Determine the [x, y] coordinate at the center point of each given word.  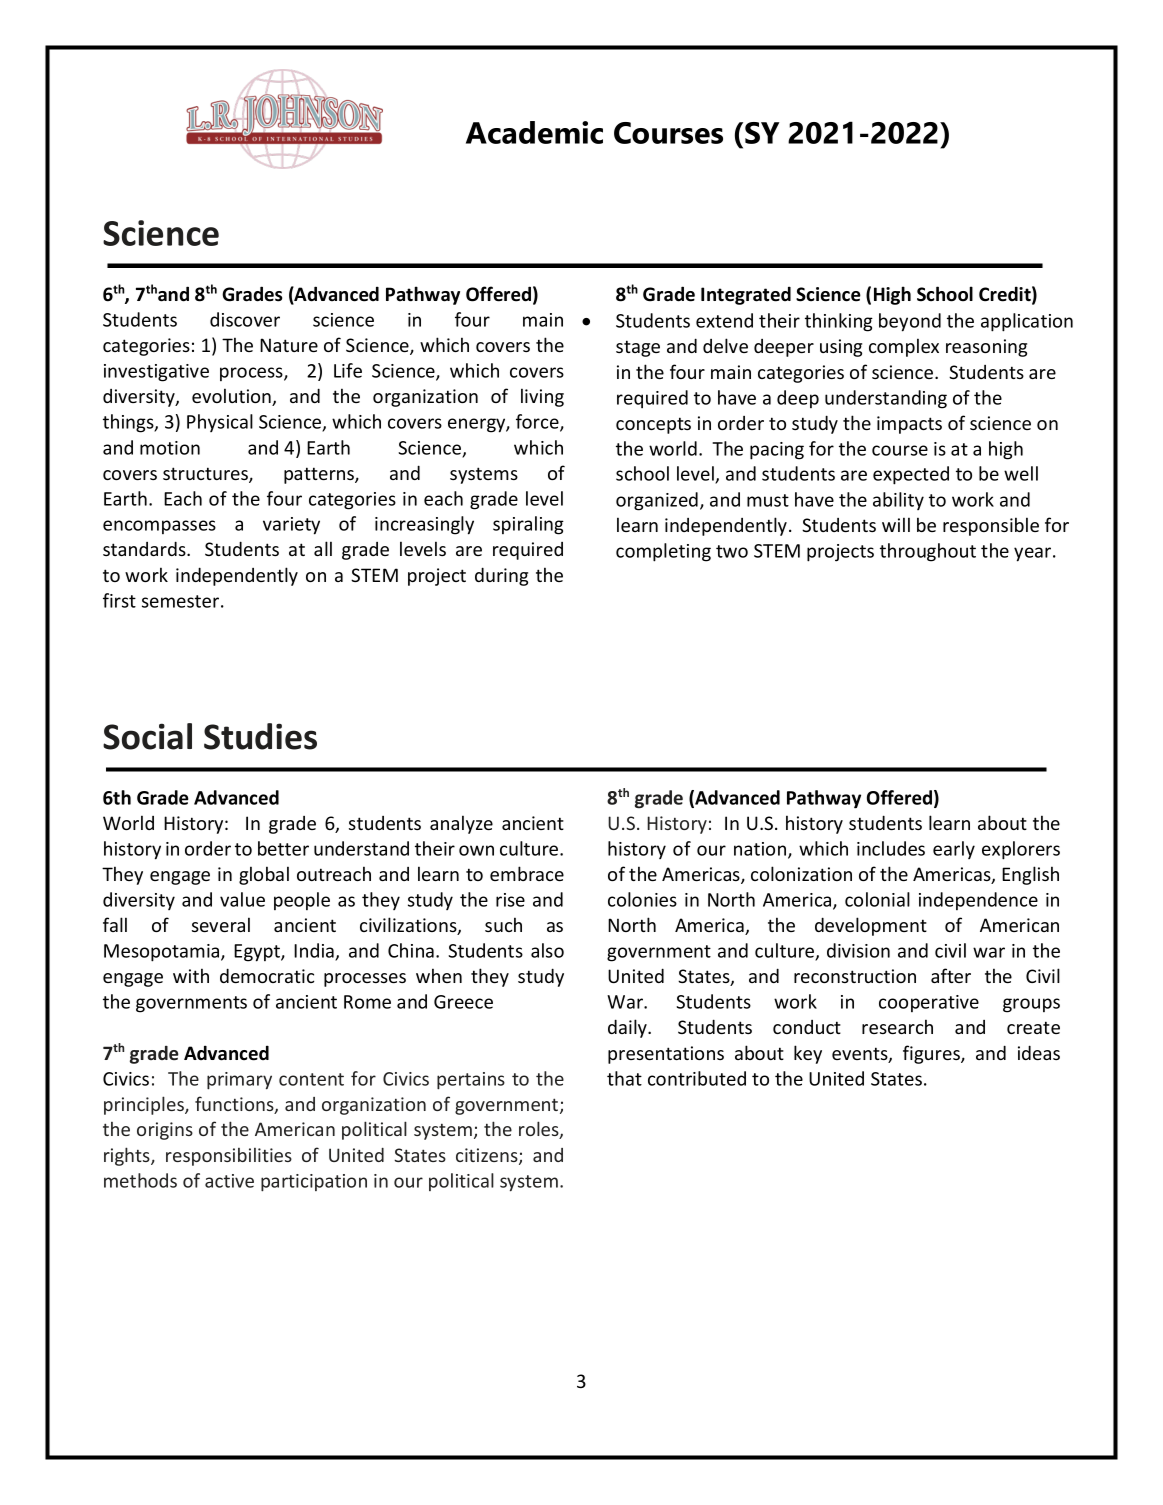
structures [206, 475]
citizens [488, 1156]
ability [898, 501]
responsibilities [229, 1157]
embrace [527, 873]
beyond [910, 322]
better [283, 848]
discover [245, 319]
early [954, 850]
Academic [534, 132]
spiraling [528, 525]
